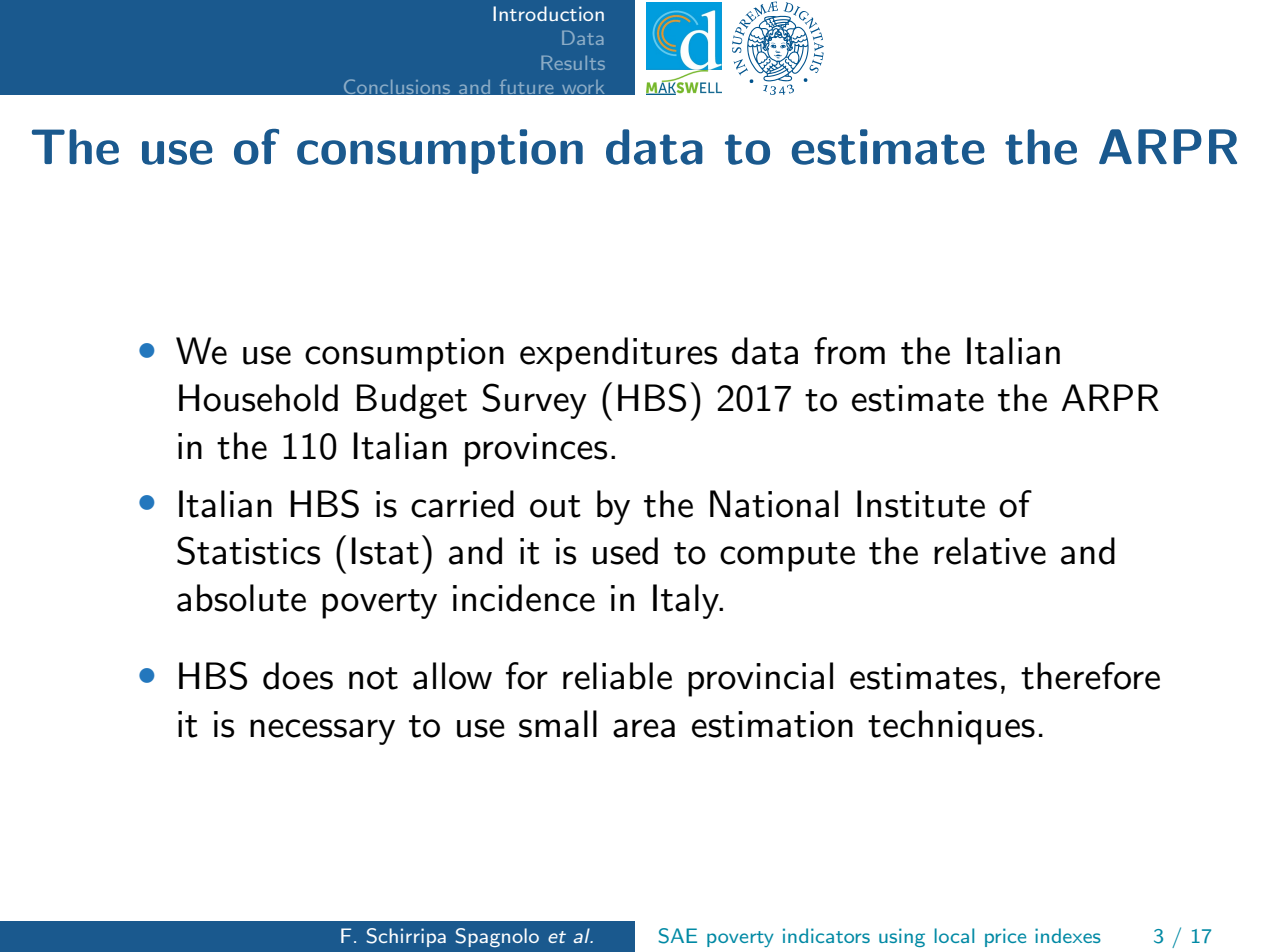  What do you see at coordinates (774, 504) in the page?
I see `National` at bounding box center [774, 504].
